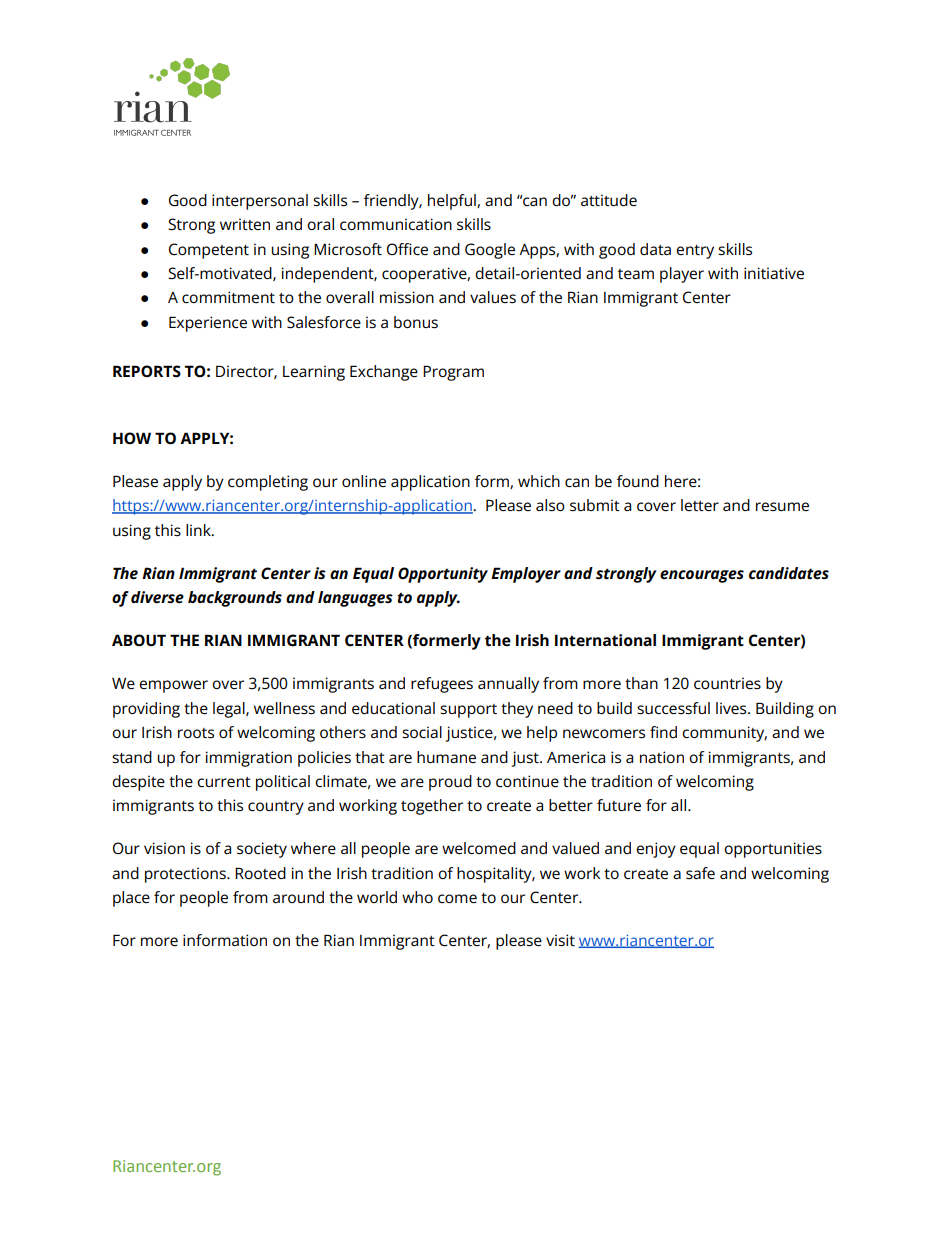 The height and width of the image is (1233, 952). What do you see at coordinates (453, 373) in the image?
I see `Program` at bounding box center [453, 373].
